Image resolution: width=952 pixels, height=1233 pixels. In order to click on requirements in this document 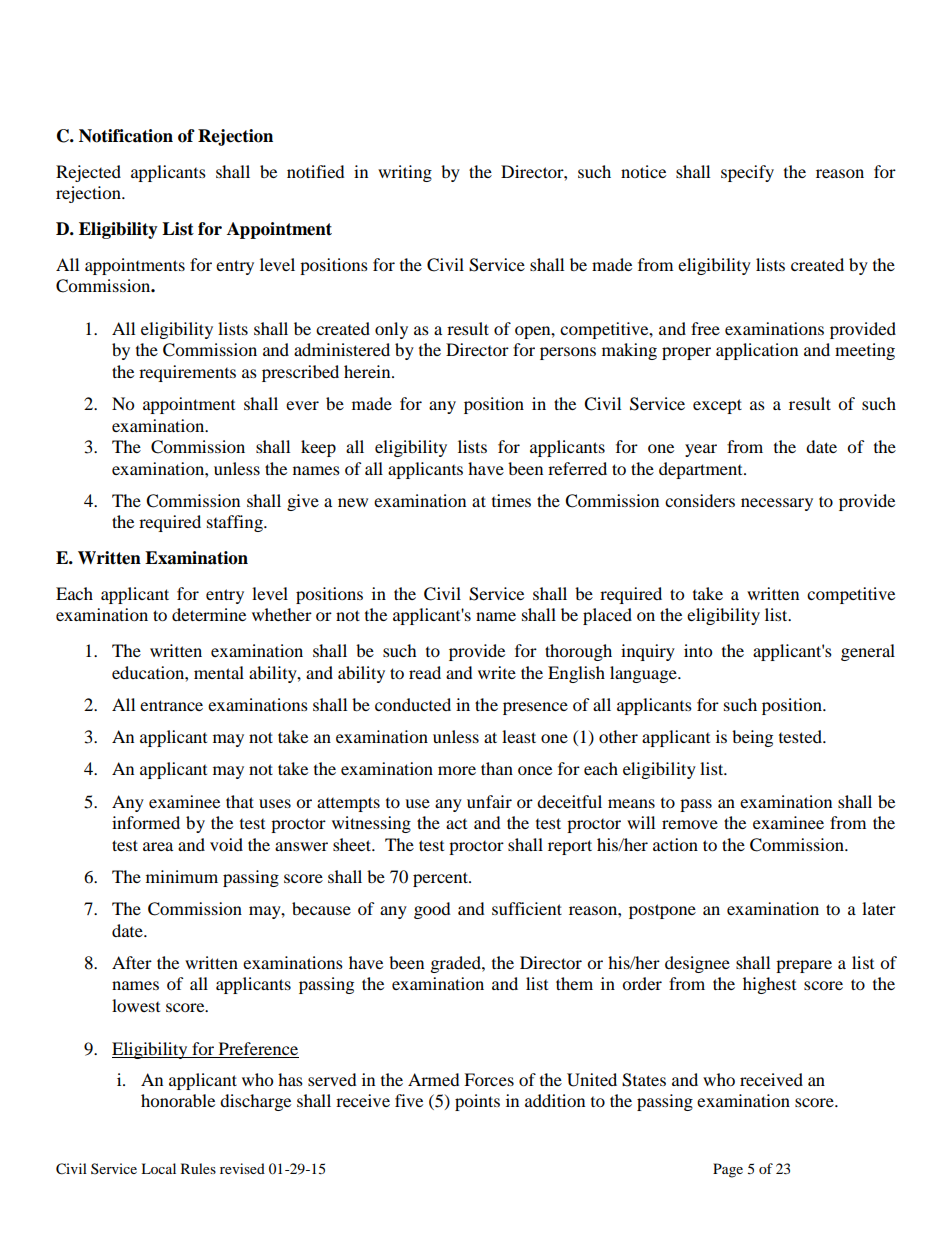, I will do `click(187, 373)`.
